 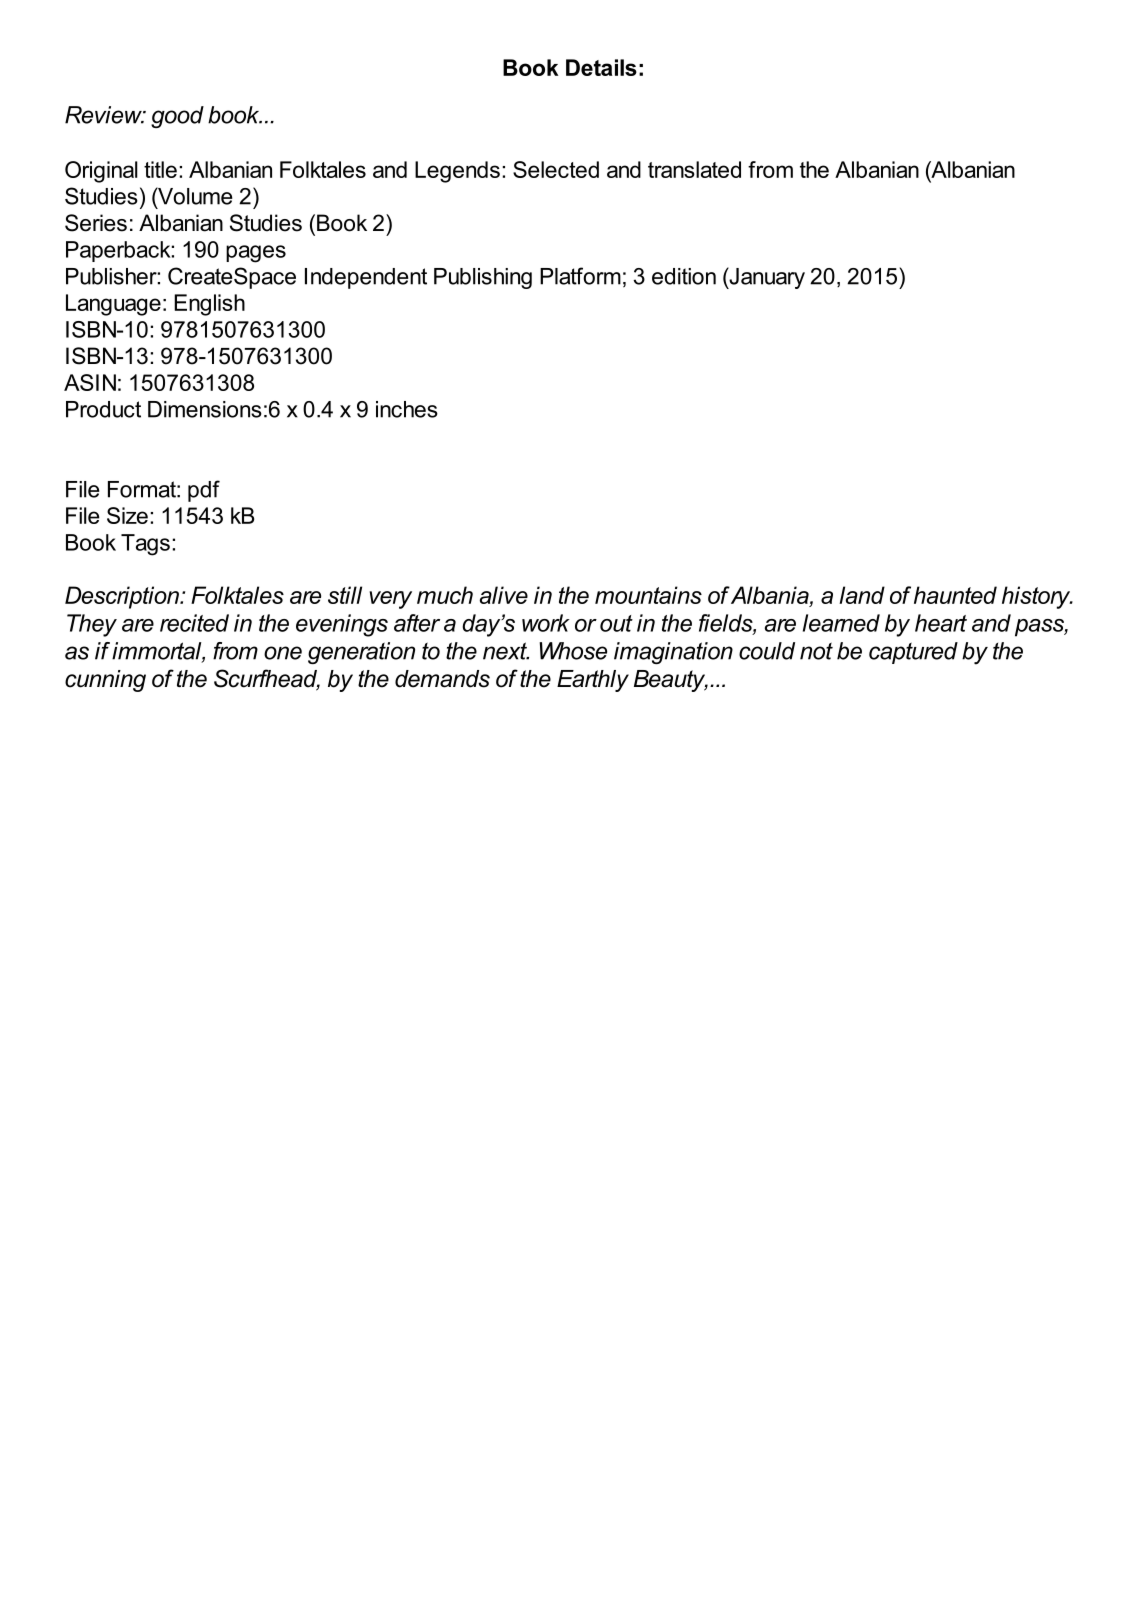 I want to click on translated, so click(x=694, y=169).
